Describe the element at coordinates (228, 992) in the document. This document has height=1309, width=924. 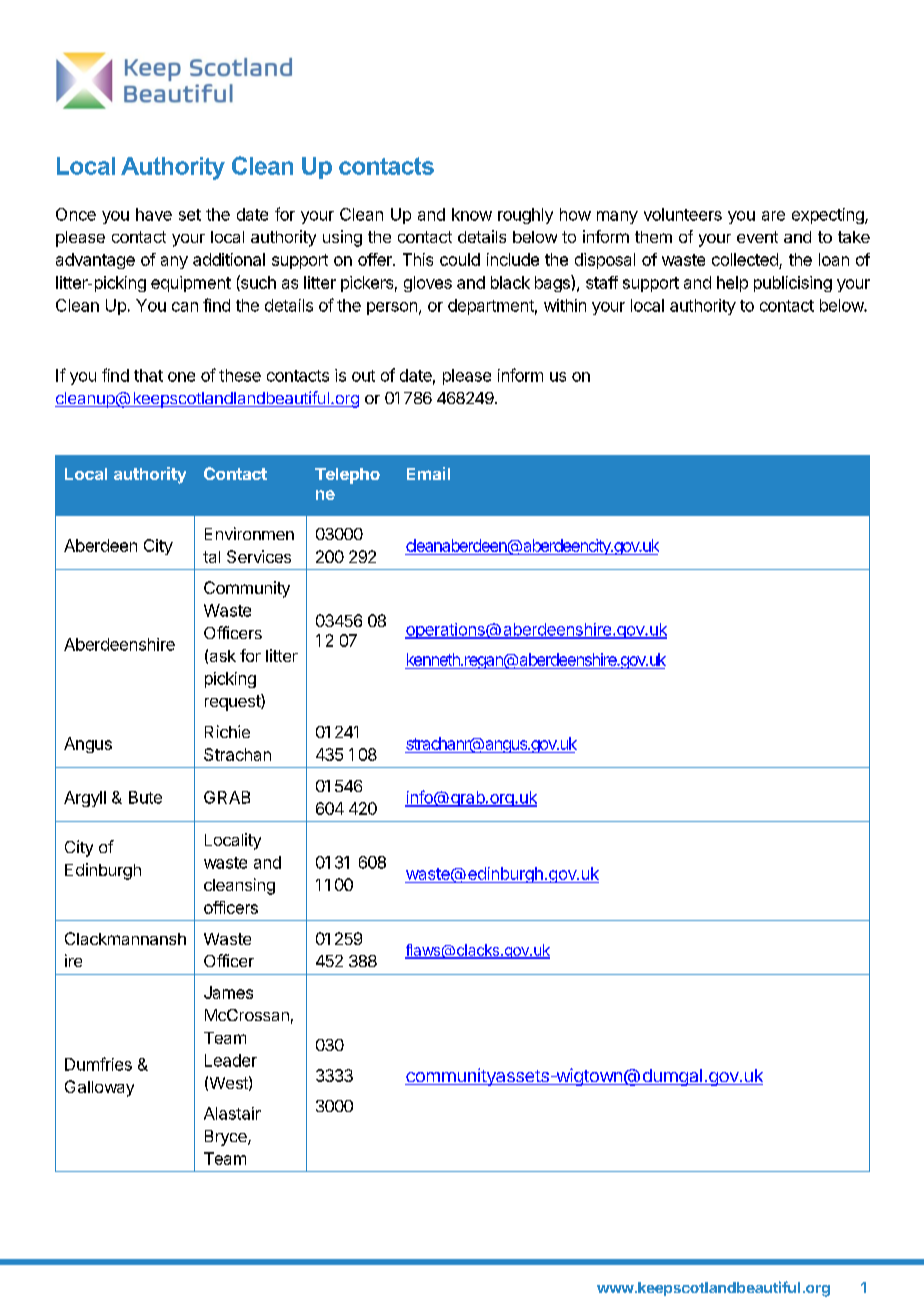
I see `James` at that location.
